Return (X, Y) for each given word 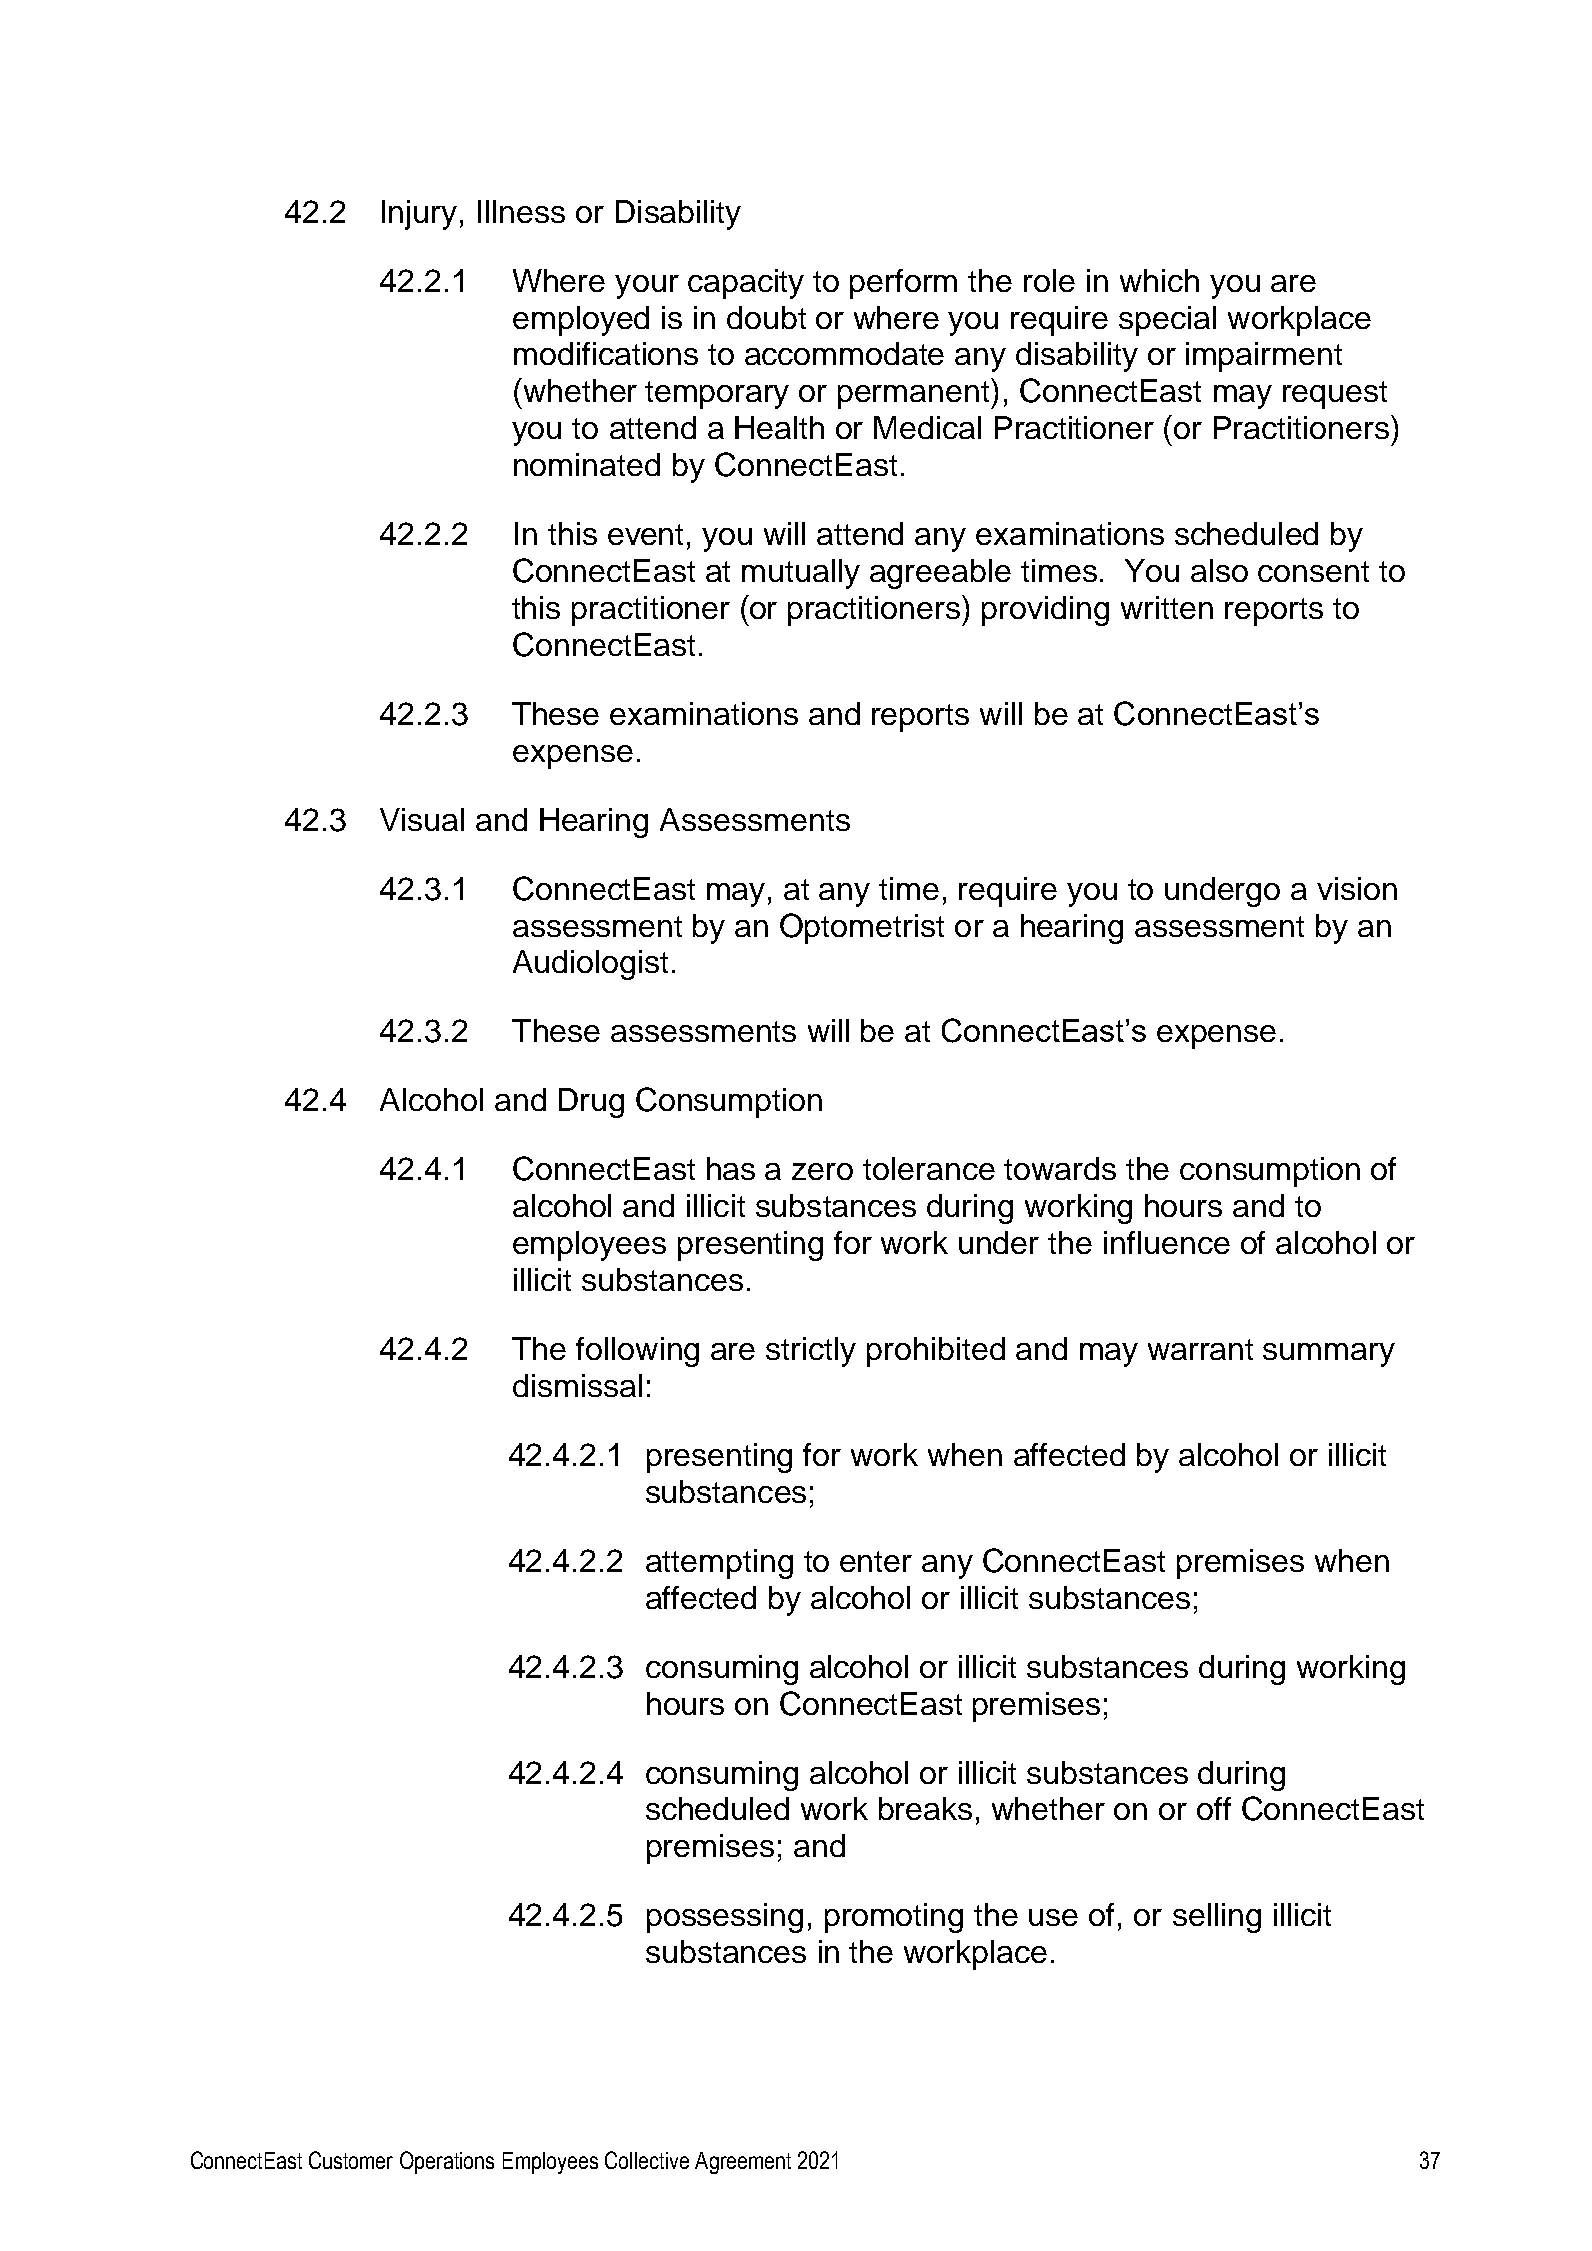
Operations (447, 2162)
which (1159, 280)
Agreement (743, 2163)
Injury (419, 215)
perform (903, 284)
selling (1217, 1918)
